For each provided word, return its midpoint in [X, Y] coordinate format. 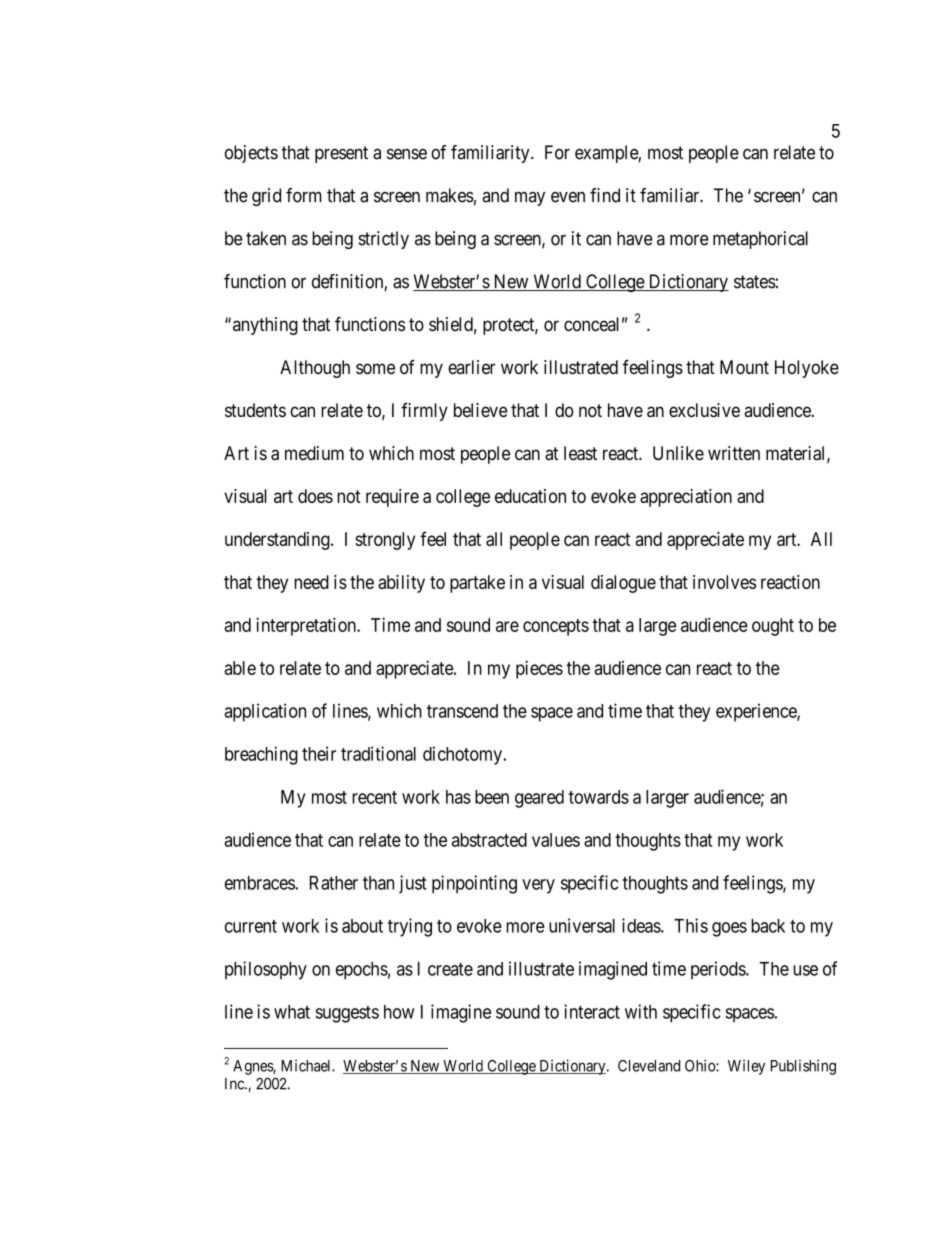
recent [374, 797]
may [530, 199]
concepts [556, 627]
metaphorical [760, 240]
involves [724, 582]
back [768, 926]
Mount [744, 367]
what [292, 1012]
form [304, 195]
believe [481, 410]
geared [539, 799]
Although [315, 369]
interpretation [307, 626]
